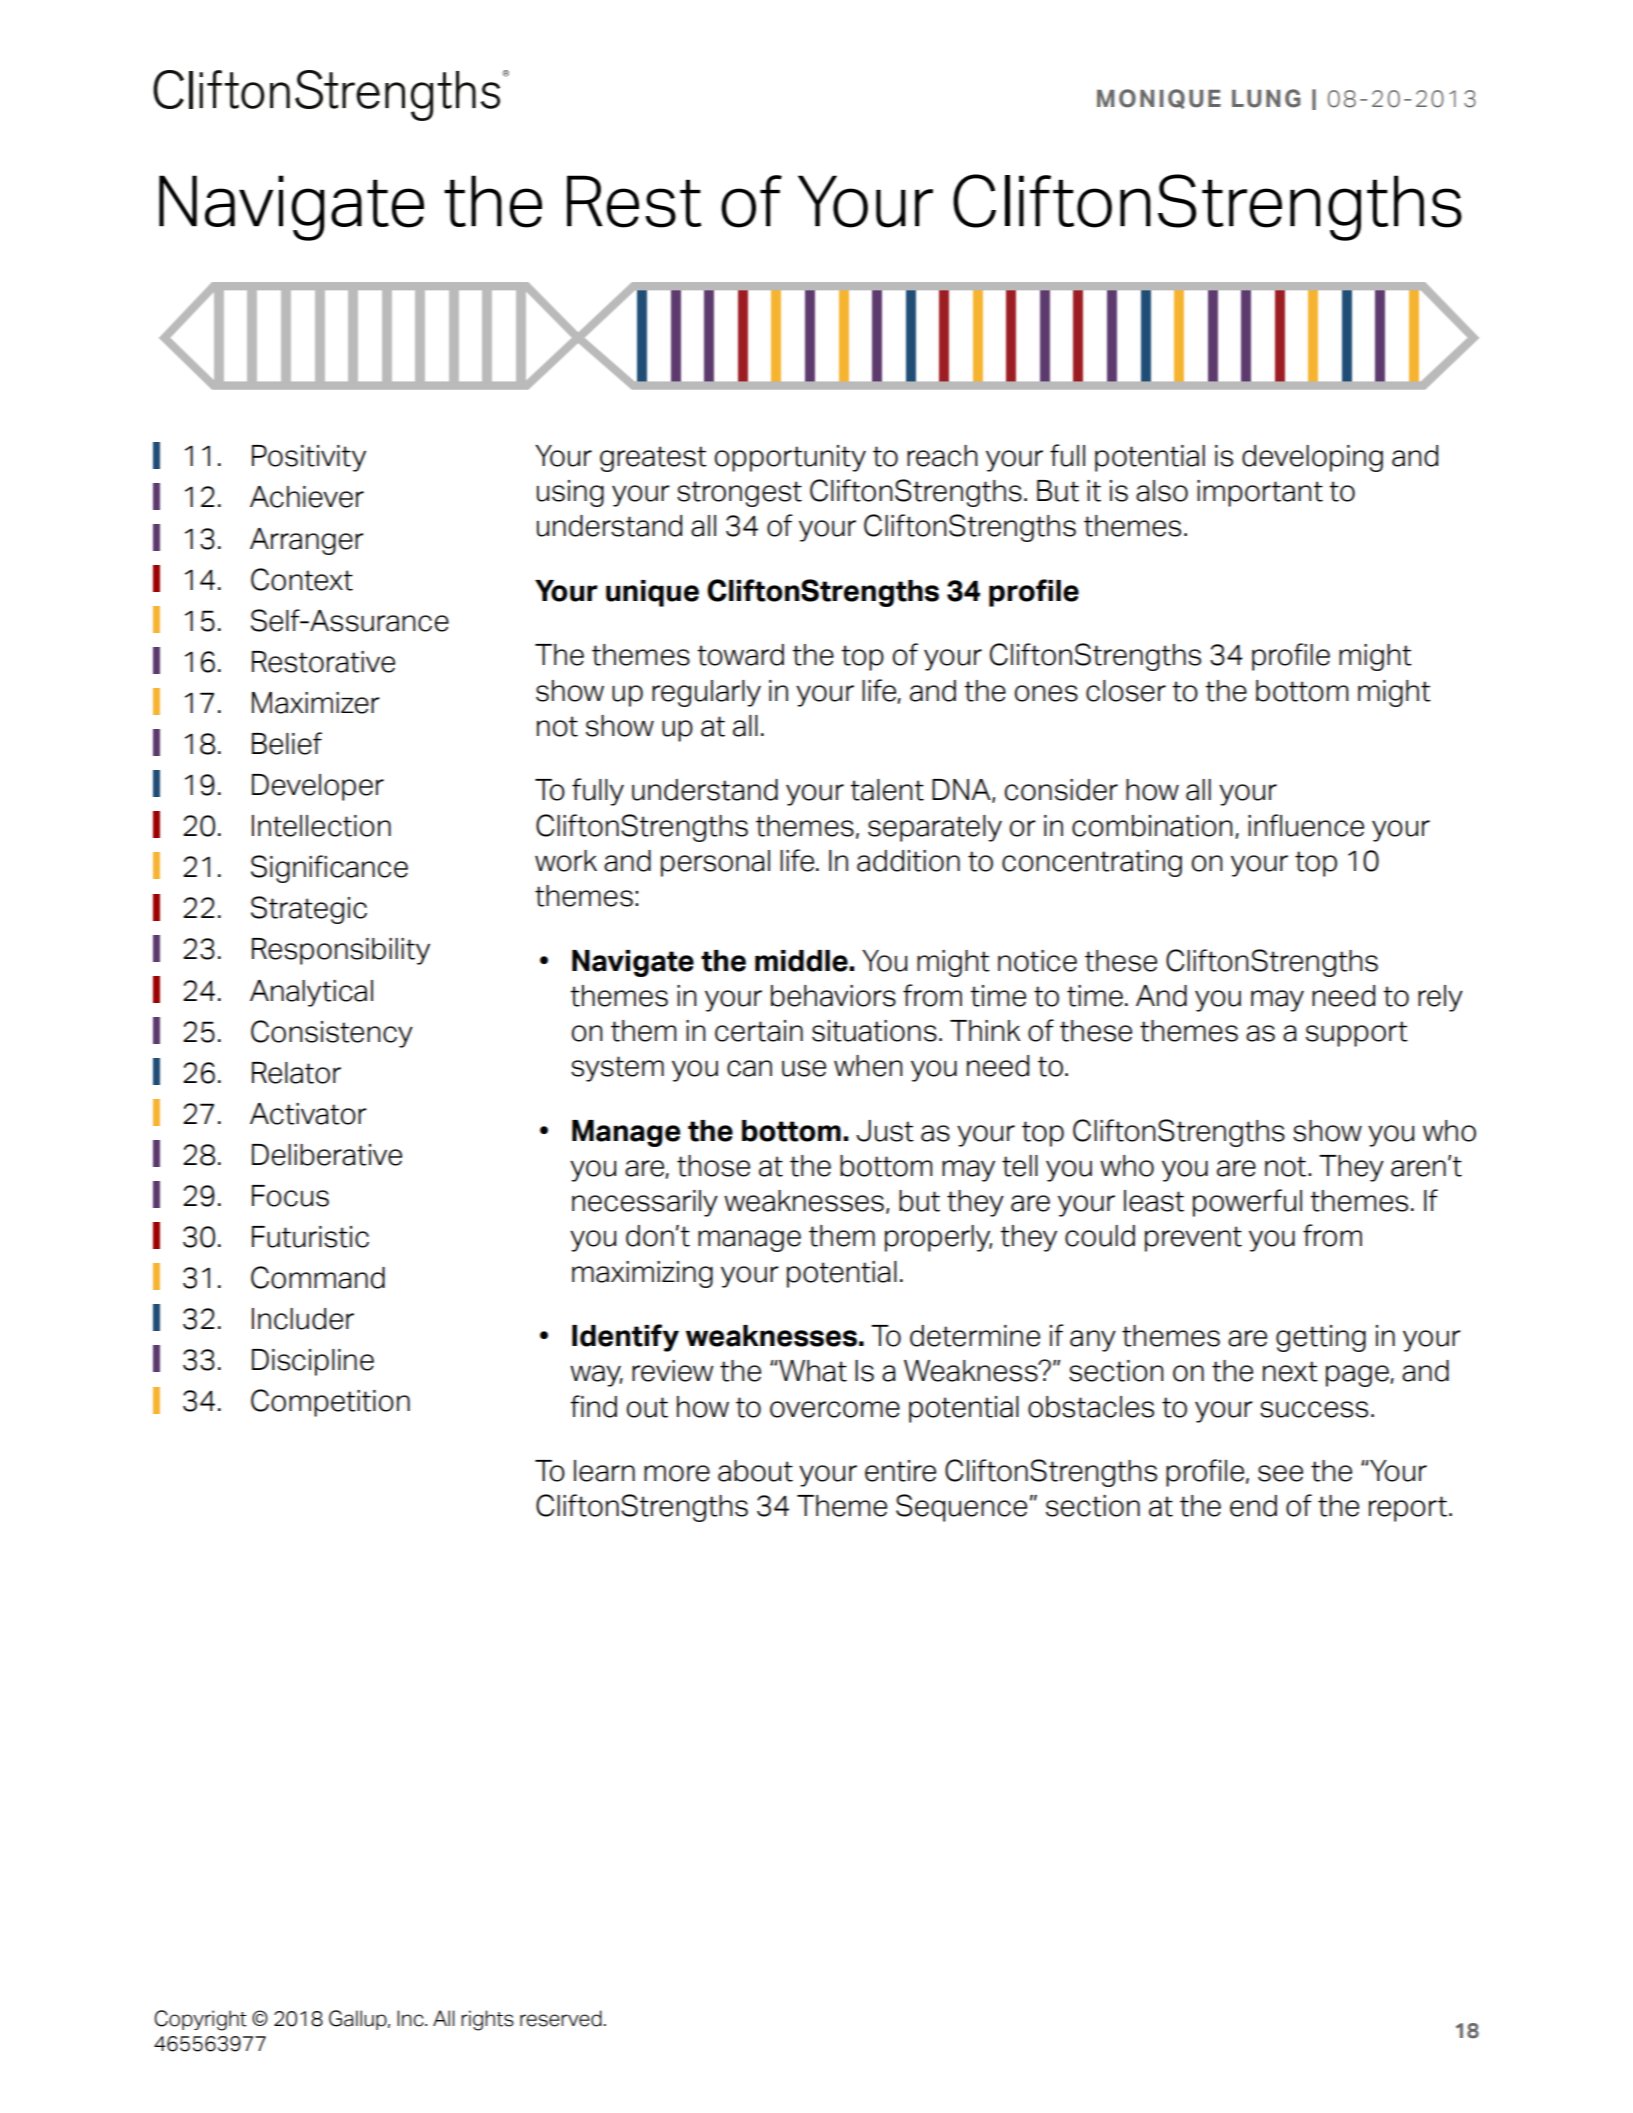  Describe the element at coordinates (561, 2018) in the page. I see `reserved` at that location.
